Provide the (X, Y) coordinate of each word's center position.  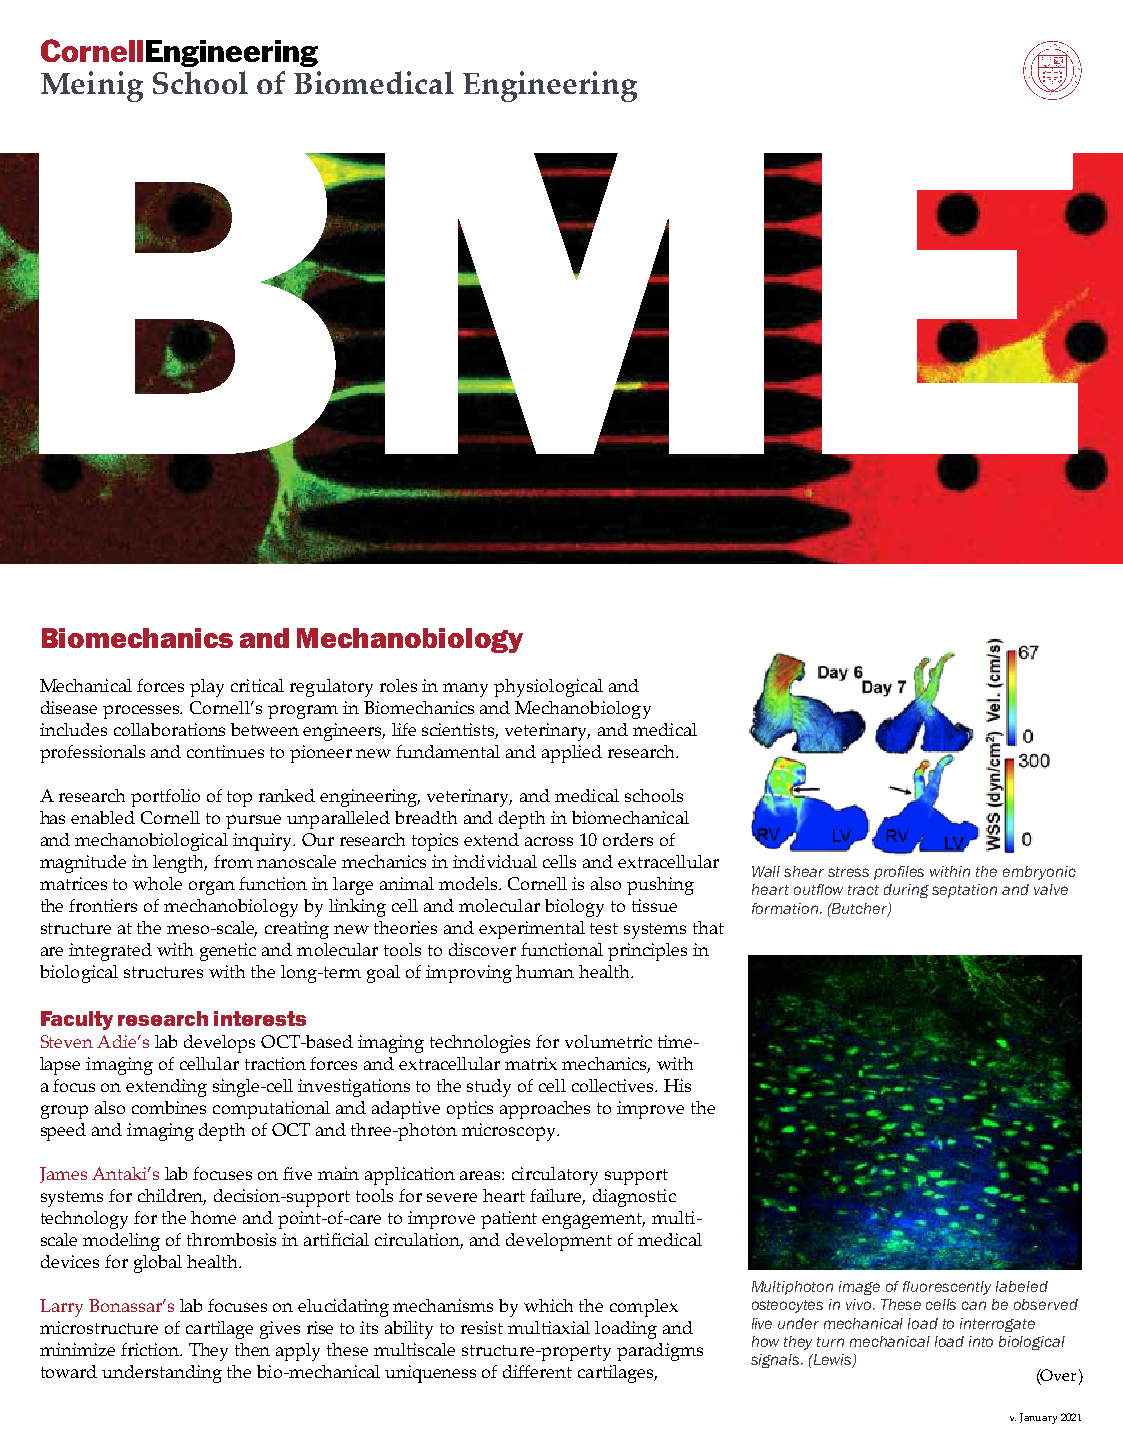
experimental (532, 930)
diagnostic (634, 1198)
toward (69, 1371)
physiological (548, 688)
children (172, 1197)
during (906, 891)
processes (142, 712)
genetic (228, 952)
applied (572, 754)
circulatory (555, 1176)
